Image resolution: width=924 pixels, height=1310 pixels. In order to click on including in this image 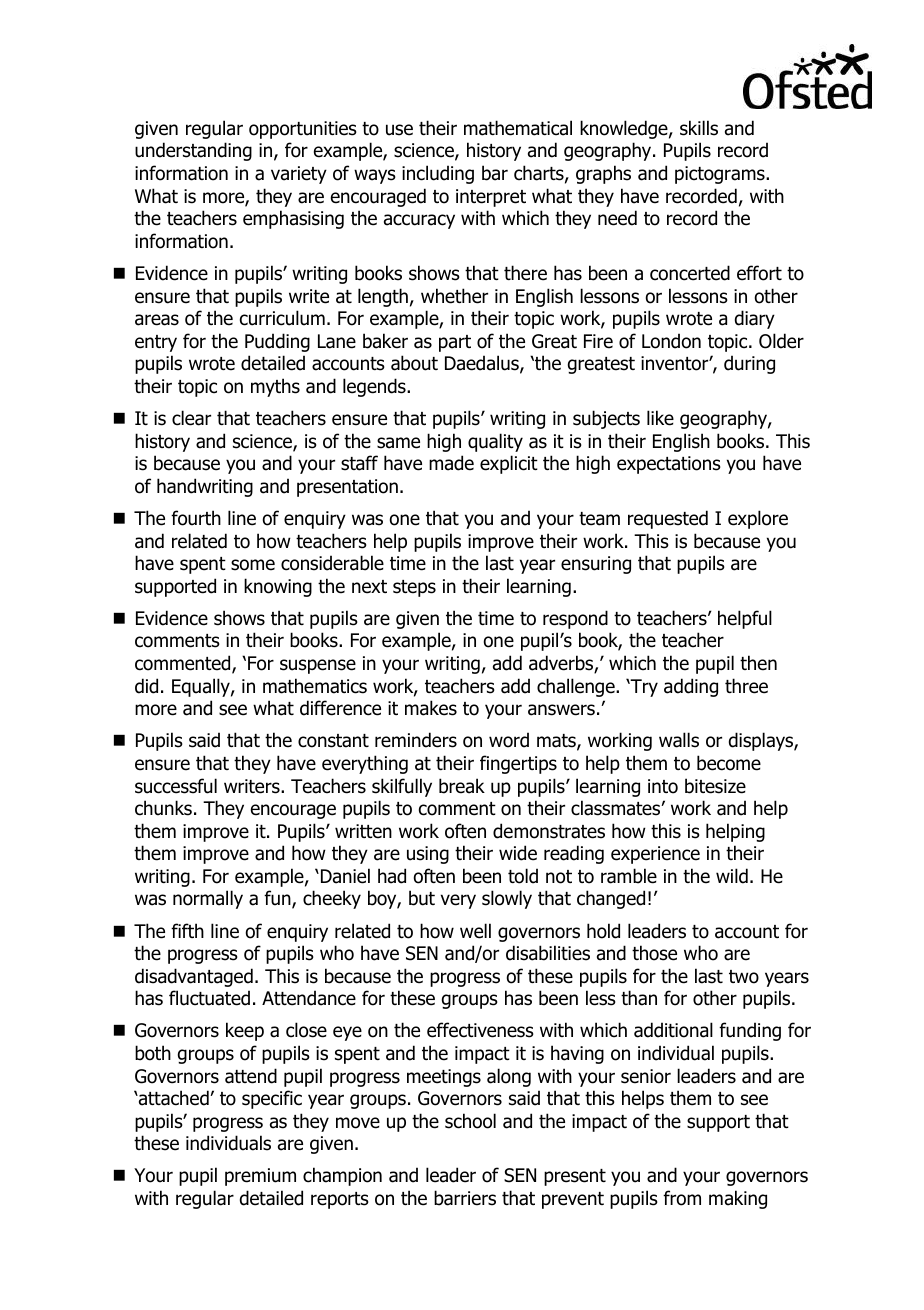, I will do `click(438, 174)`.
